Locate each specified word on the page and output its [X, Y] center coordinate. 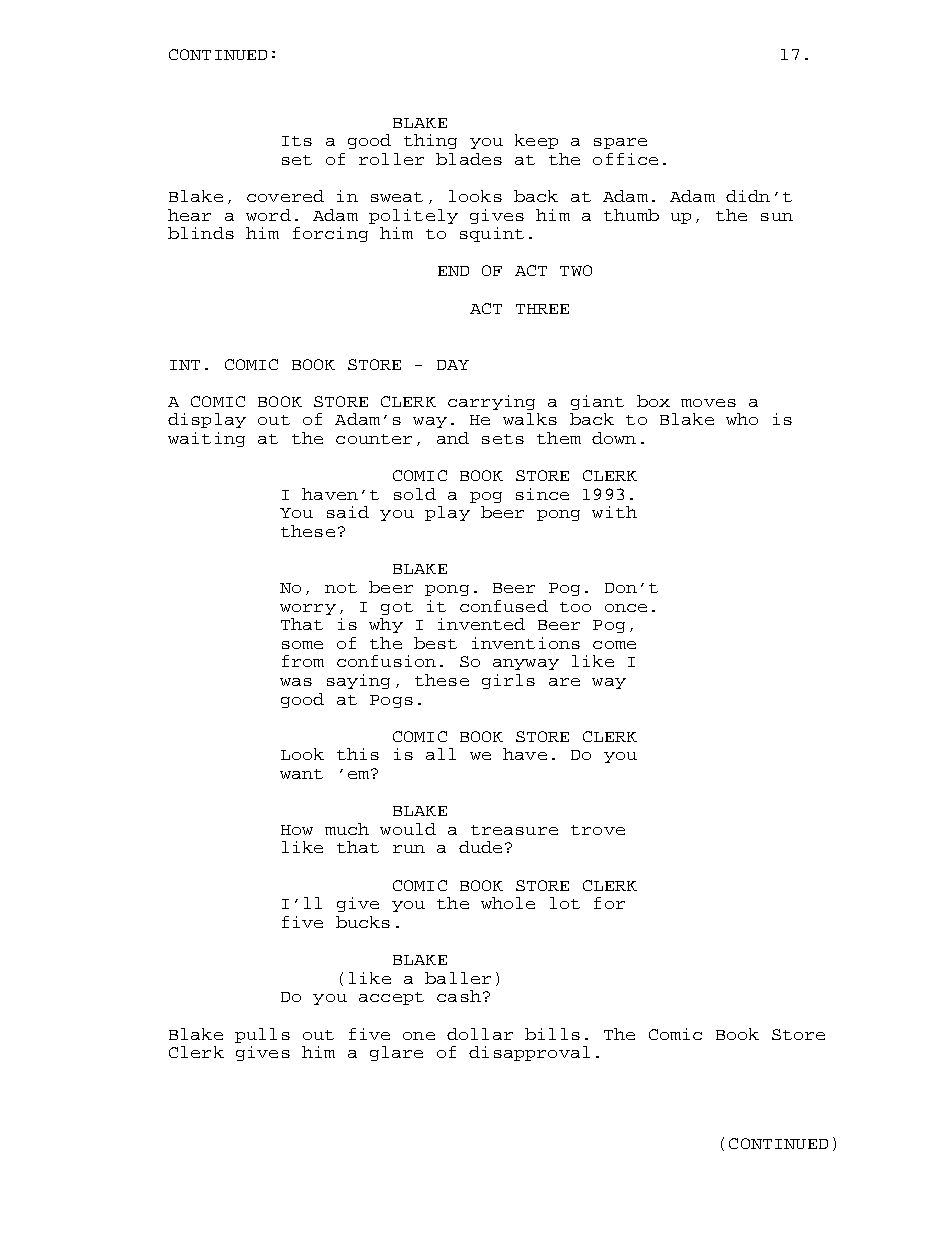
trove [598, 830]
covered [285, 196]
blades [469, 159]
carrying [491, 402]
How [297, 830]
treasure [514, 830]
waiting [206, 439]
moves [708, 403]
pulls [262, 1035]
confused [504, 606]
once [626, 608]
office [625, 159]
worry [308, 609]
